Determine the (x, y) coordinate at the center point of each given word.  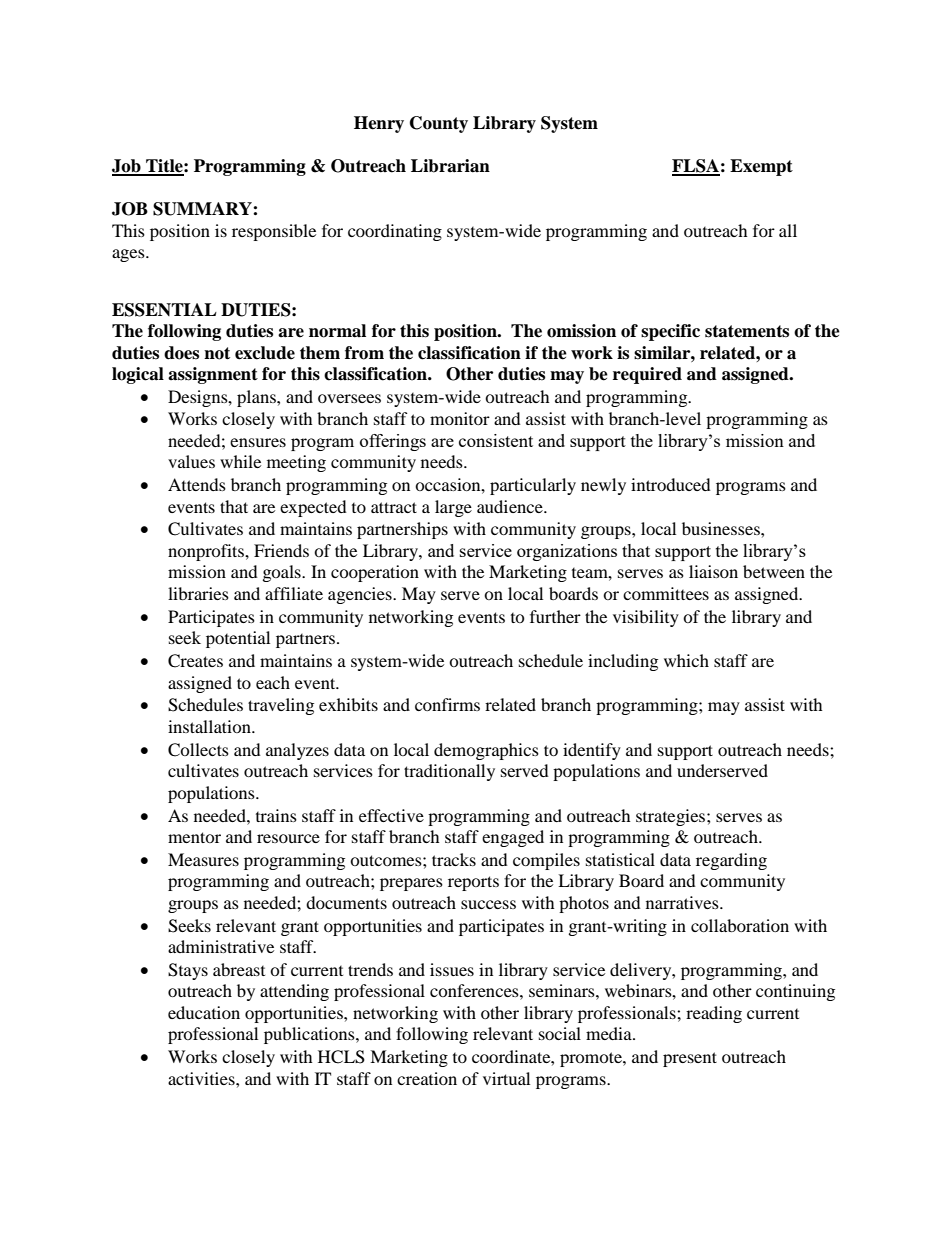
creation (427, 1078)
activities (202, 1078)
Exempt (761, 167)
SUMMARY (203, 209)
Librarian (450, 166)
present (690, 1059)
